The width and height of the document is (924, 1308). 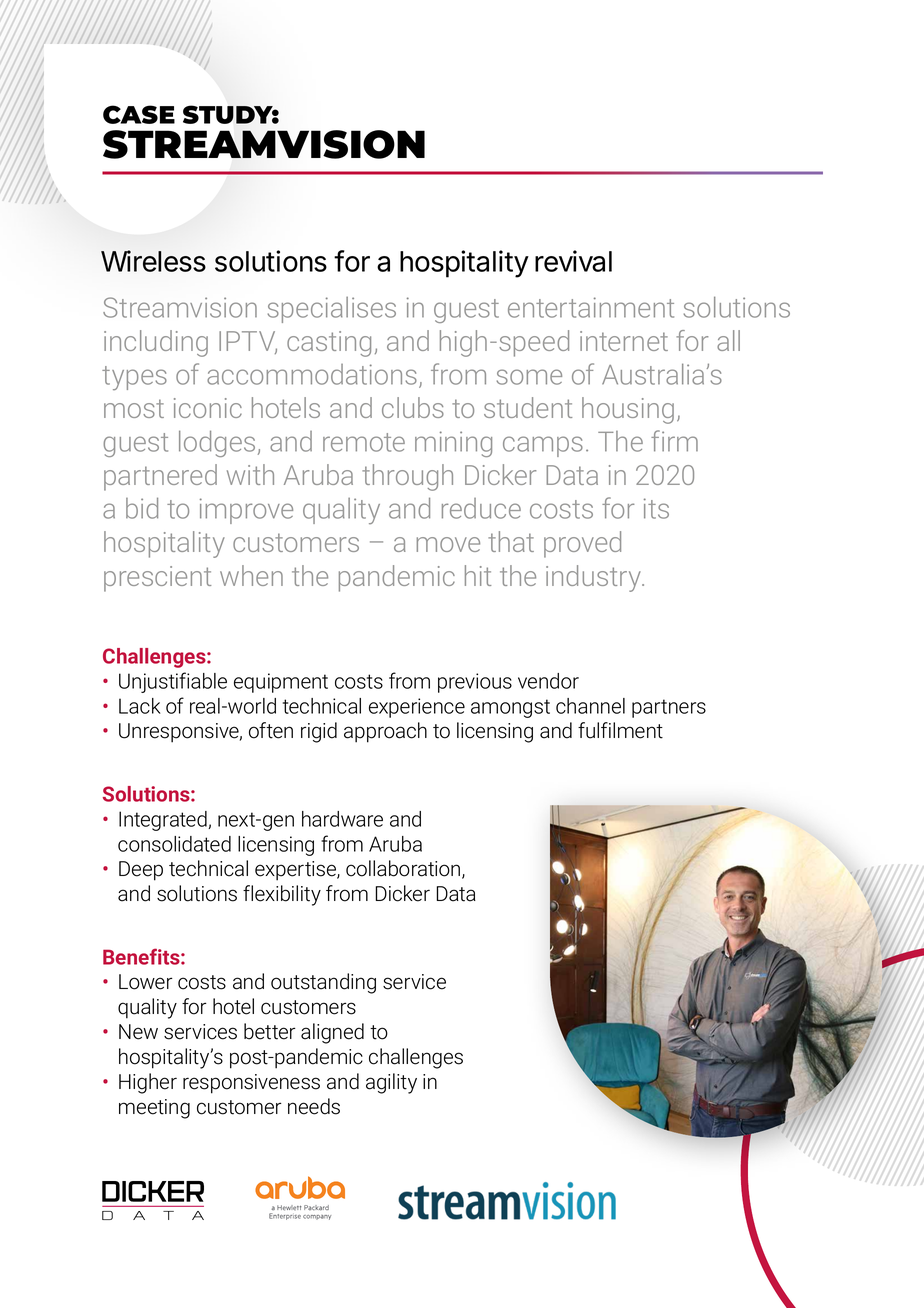 I want to click on fulfilment, so click(x=620, y=730).
